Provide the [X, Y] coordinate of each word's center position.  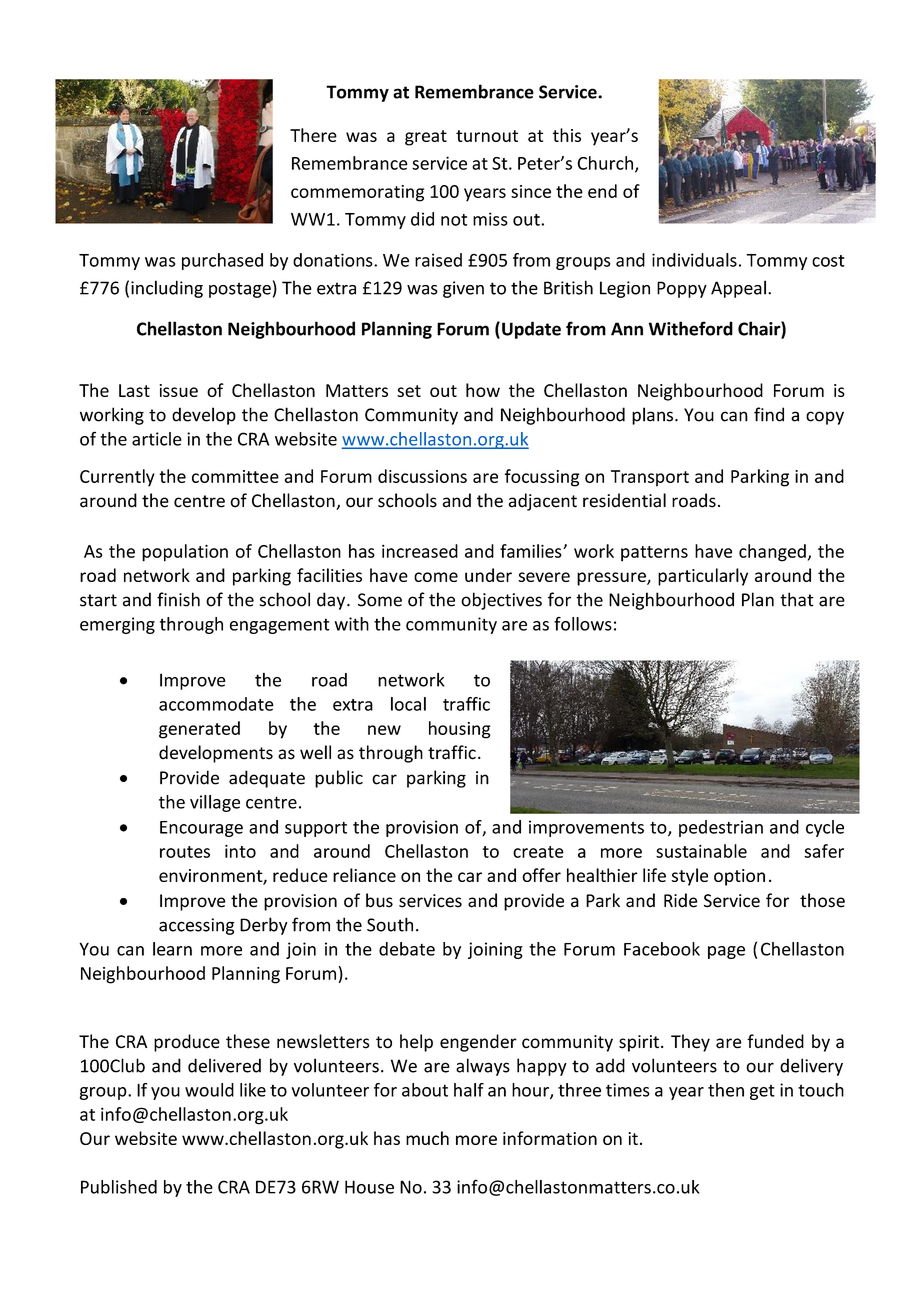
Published [119, 1187]
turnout [487, 136]
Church [605, 163]
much [427, 1138]
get [762, 1092]
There [313, 135]
